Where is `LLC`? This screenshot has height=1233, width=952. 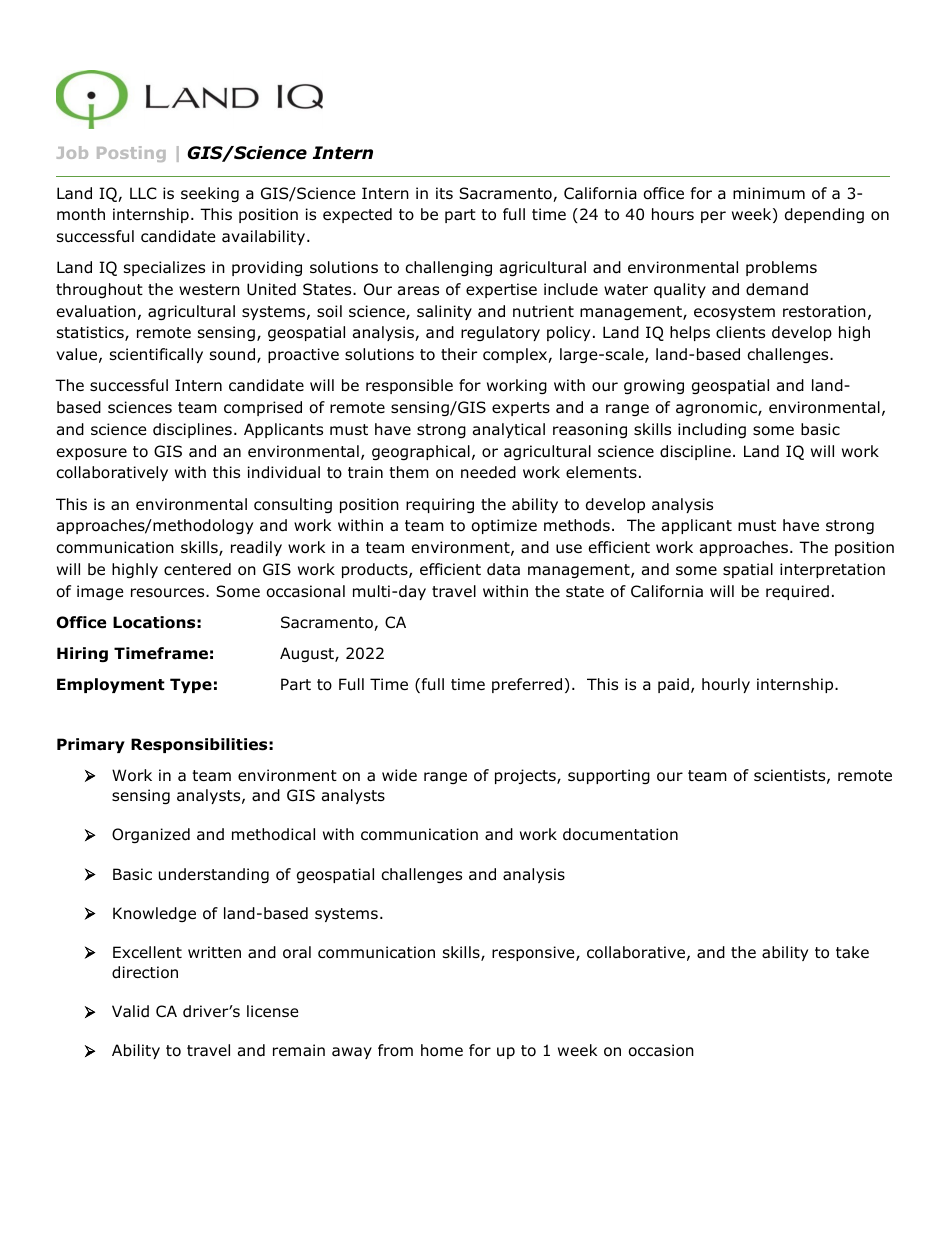 LLC is located at coordinates (143, 193).
